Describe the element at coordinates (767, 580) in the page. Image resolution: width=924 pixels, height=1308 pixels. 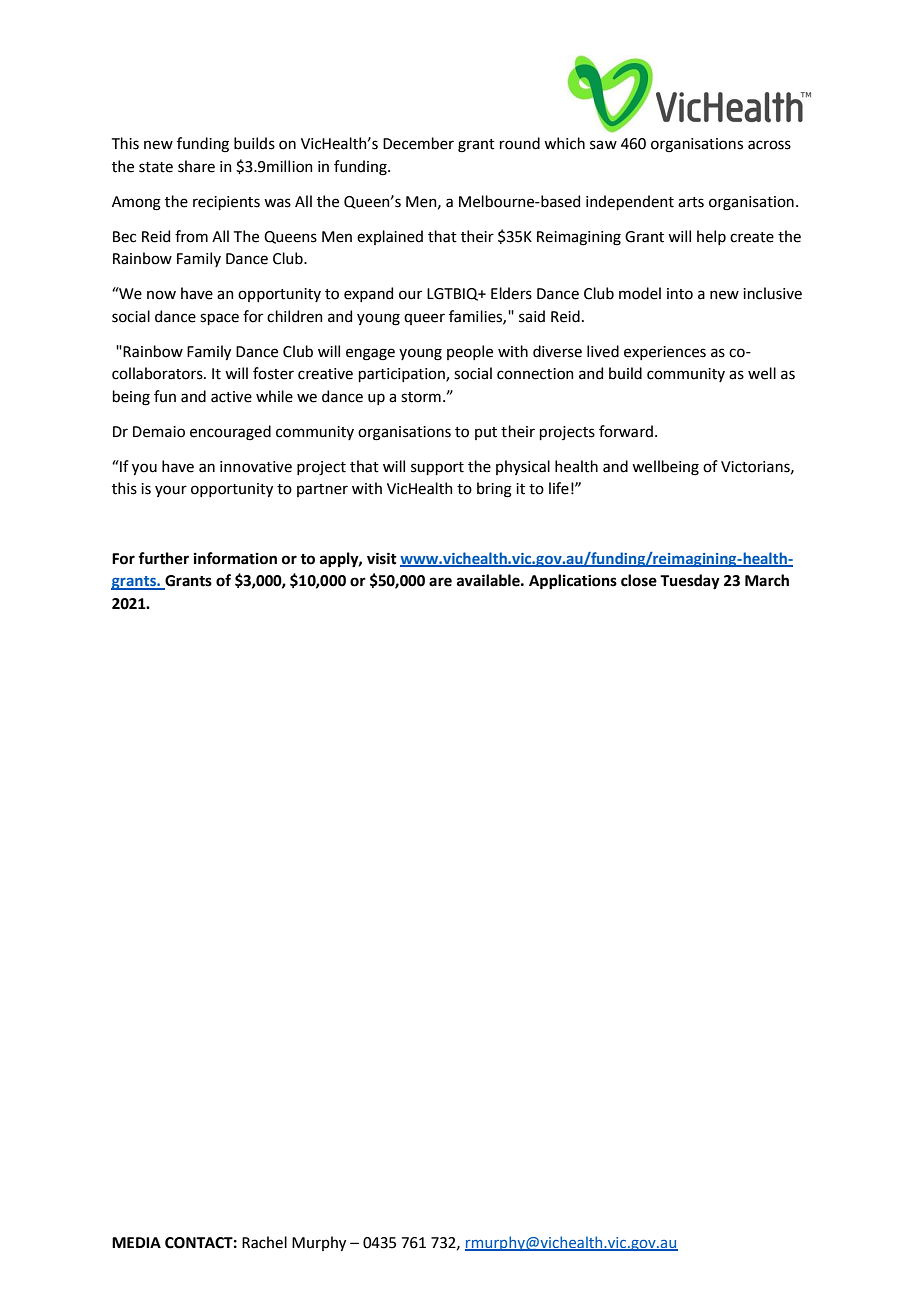
I see `March` at that location.
